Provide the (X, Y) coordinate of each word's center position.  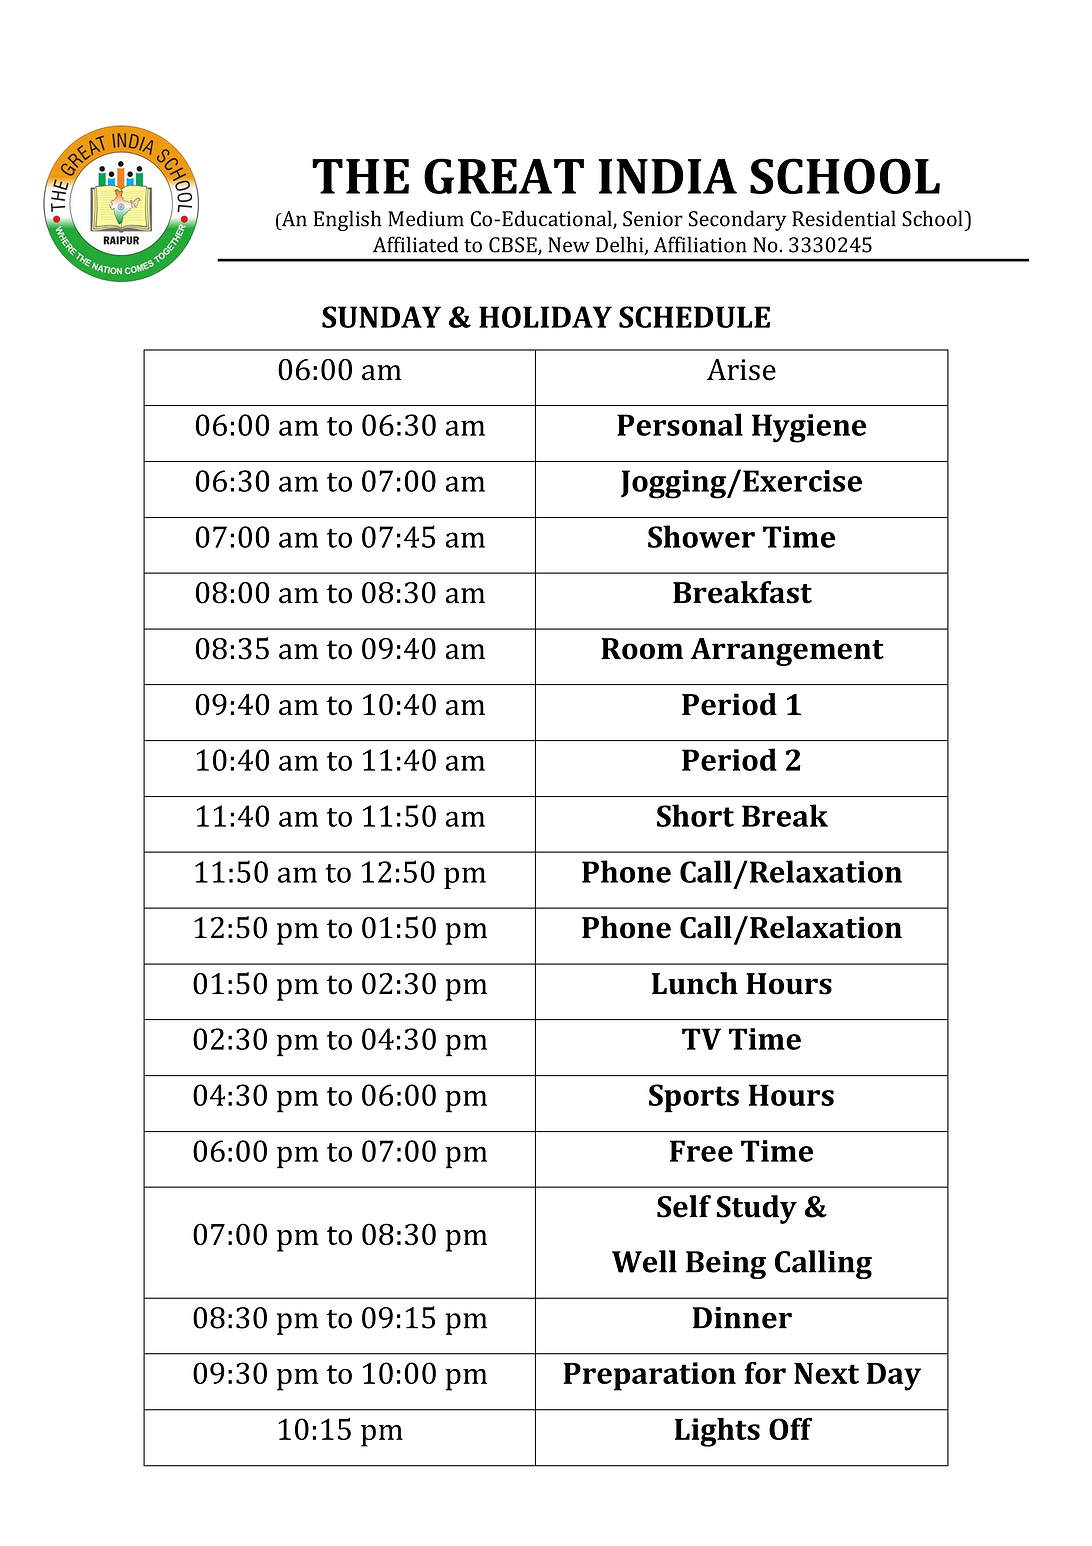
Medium (426, 218)
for (765, 1372)
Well (644, 1261)
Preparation (649, 1376)
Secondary (737, 220)
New (569, 245)
